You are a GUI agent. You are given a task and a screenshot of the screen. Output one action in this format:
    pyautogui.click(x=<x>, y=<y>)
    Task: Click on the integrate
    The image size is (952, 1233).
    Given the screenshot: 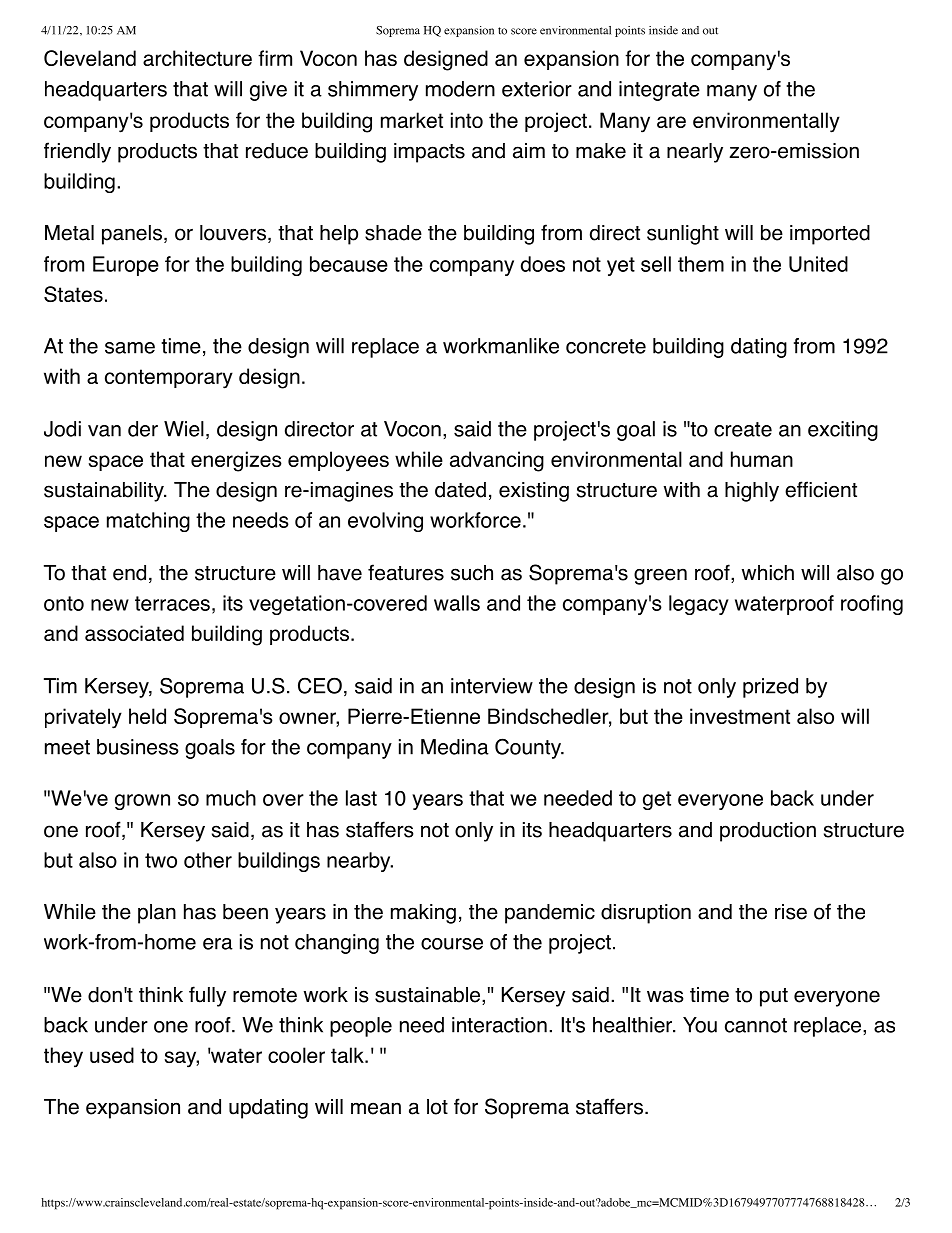 What is the action you would take?
    pyautogui.click(x=659, y=91)
